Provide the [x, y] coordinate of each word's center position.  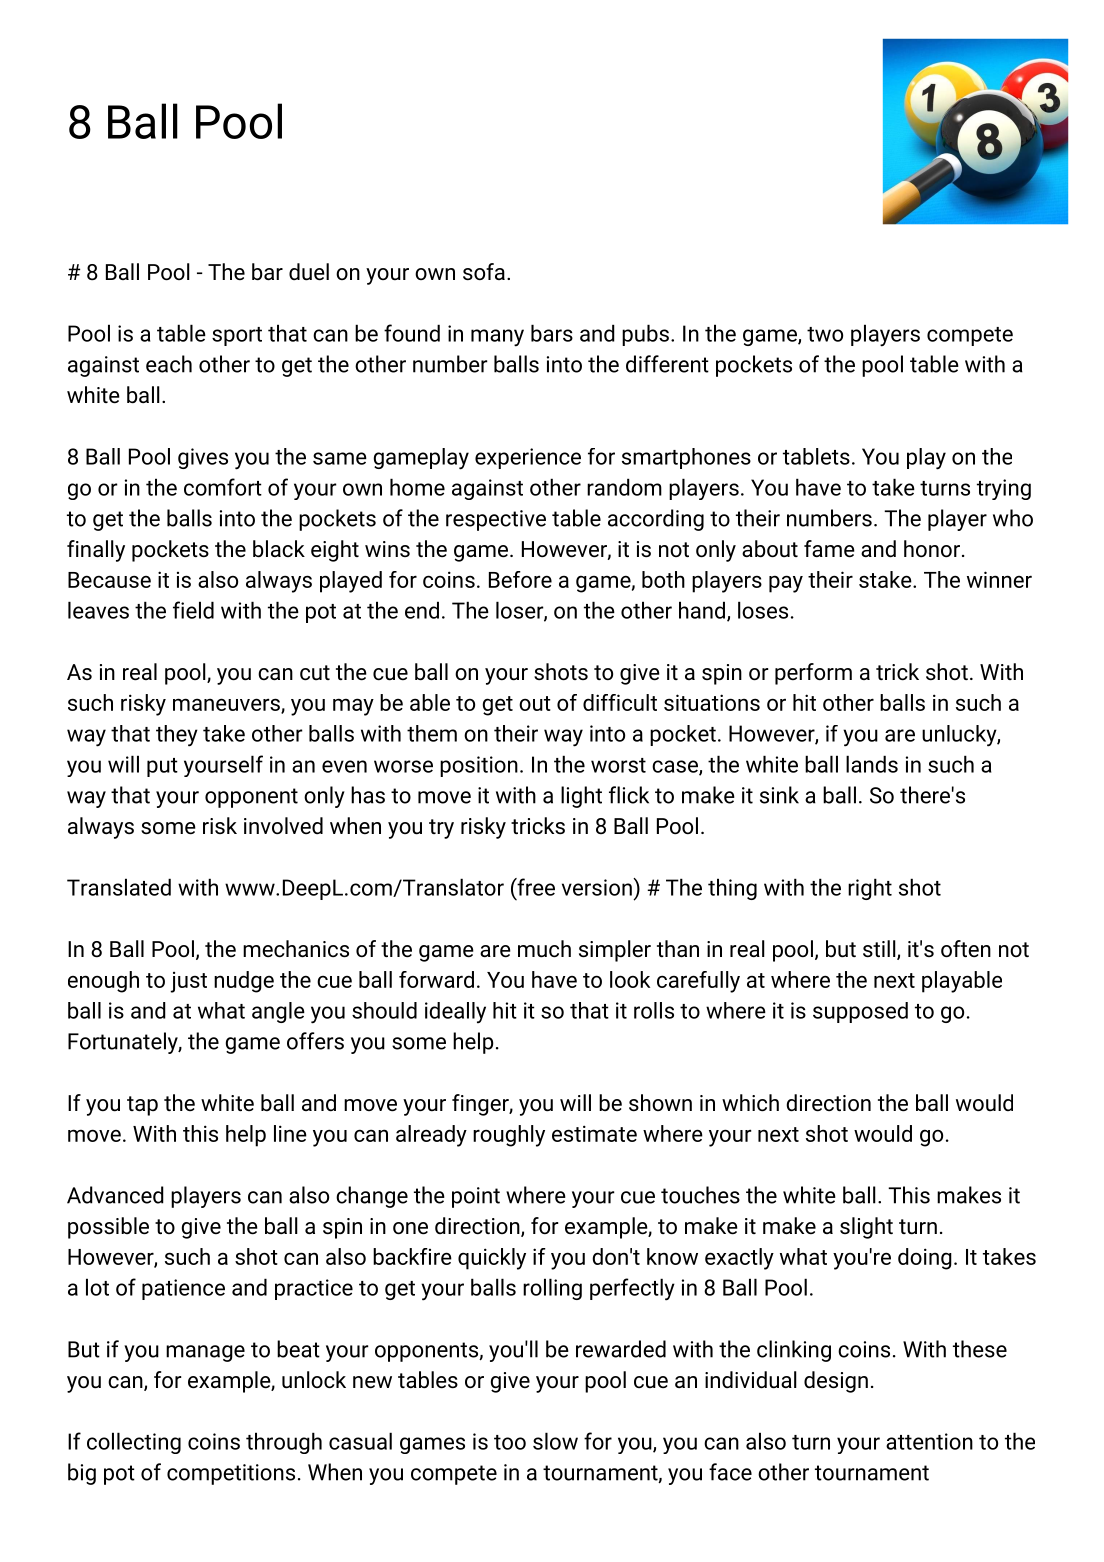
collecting [134, 1443]
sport [237, 336]
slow [555, 1441]
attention [929, 1441]
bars [552, 333]
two [825, 334]
